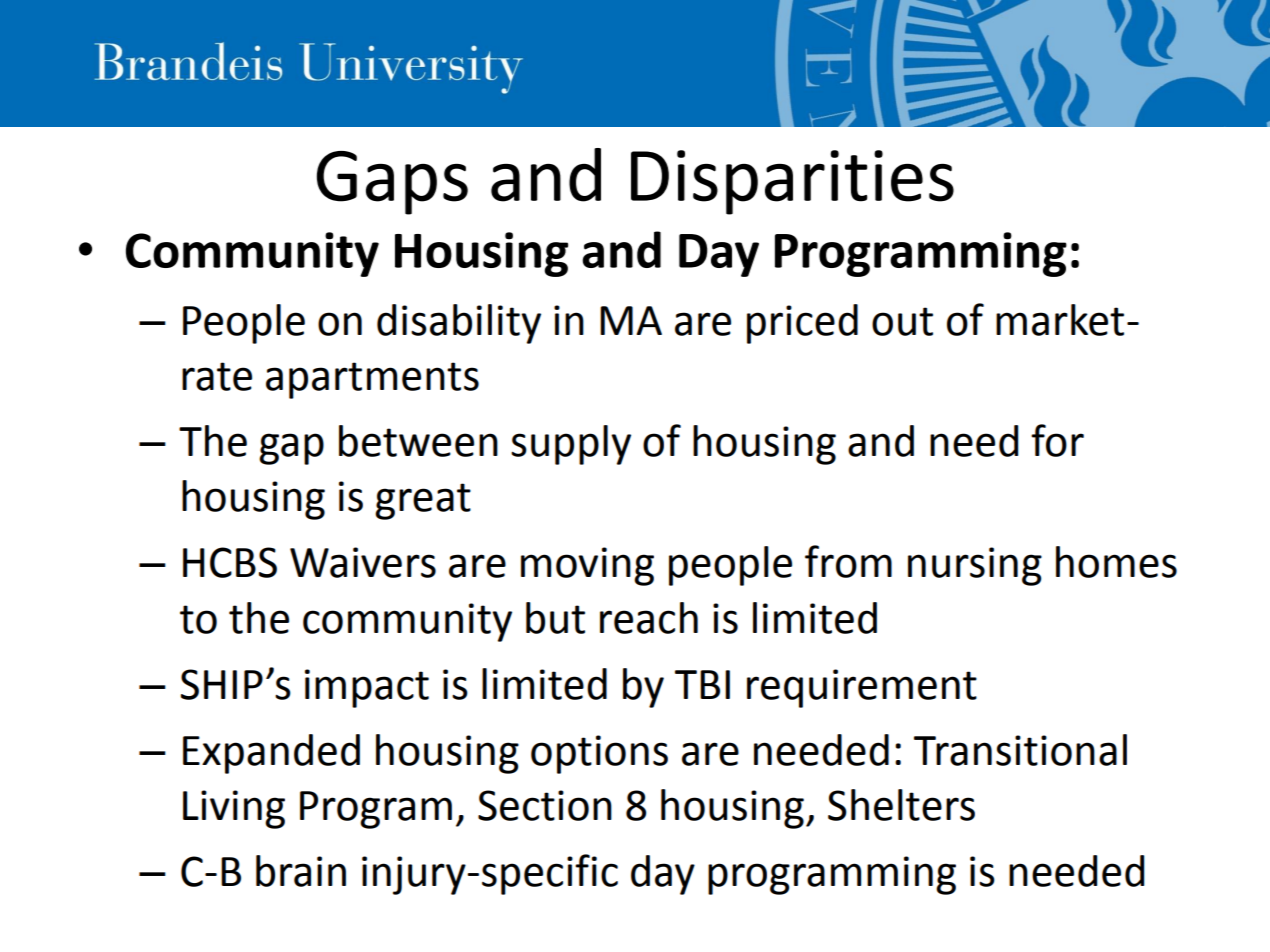  What do you see at coordinates (587, 566) in the screenshot?
I see `moving` at bounding box center [587, 566].
